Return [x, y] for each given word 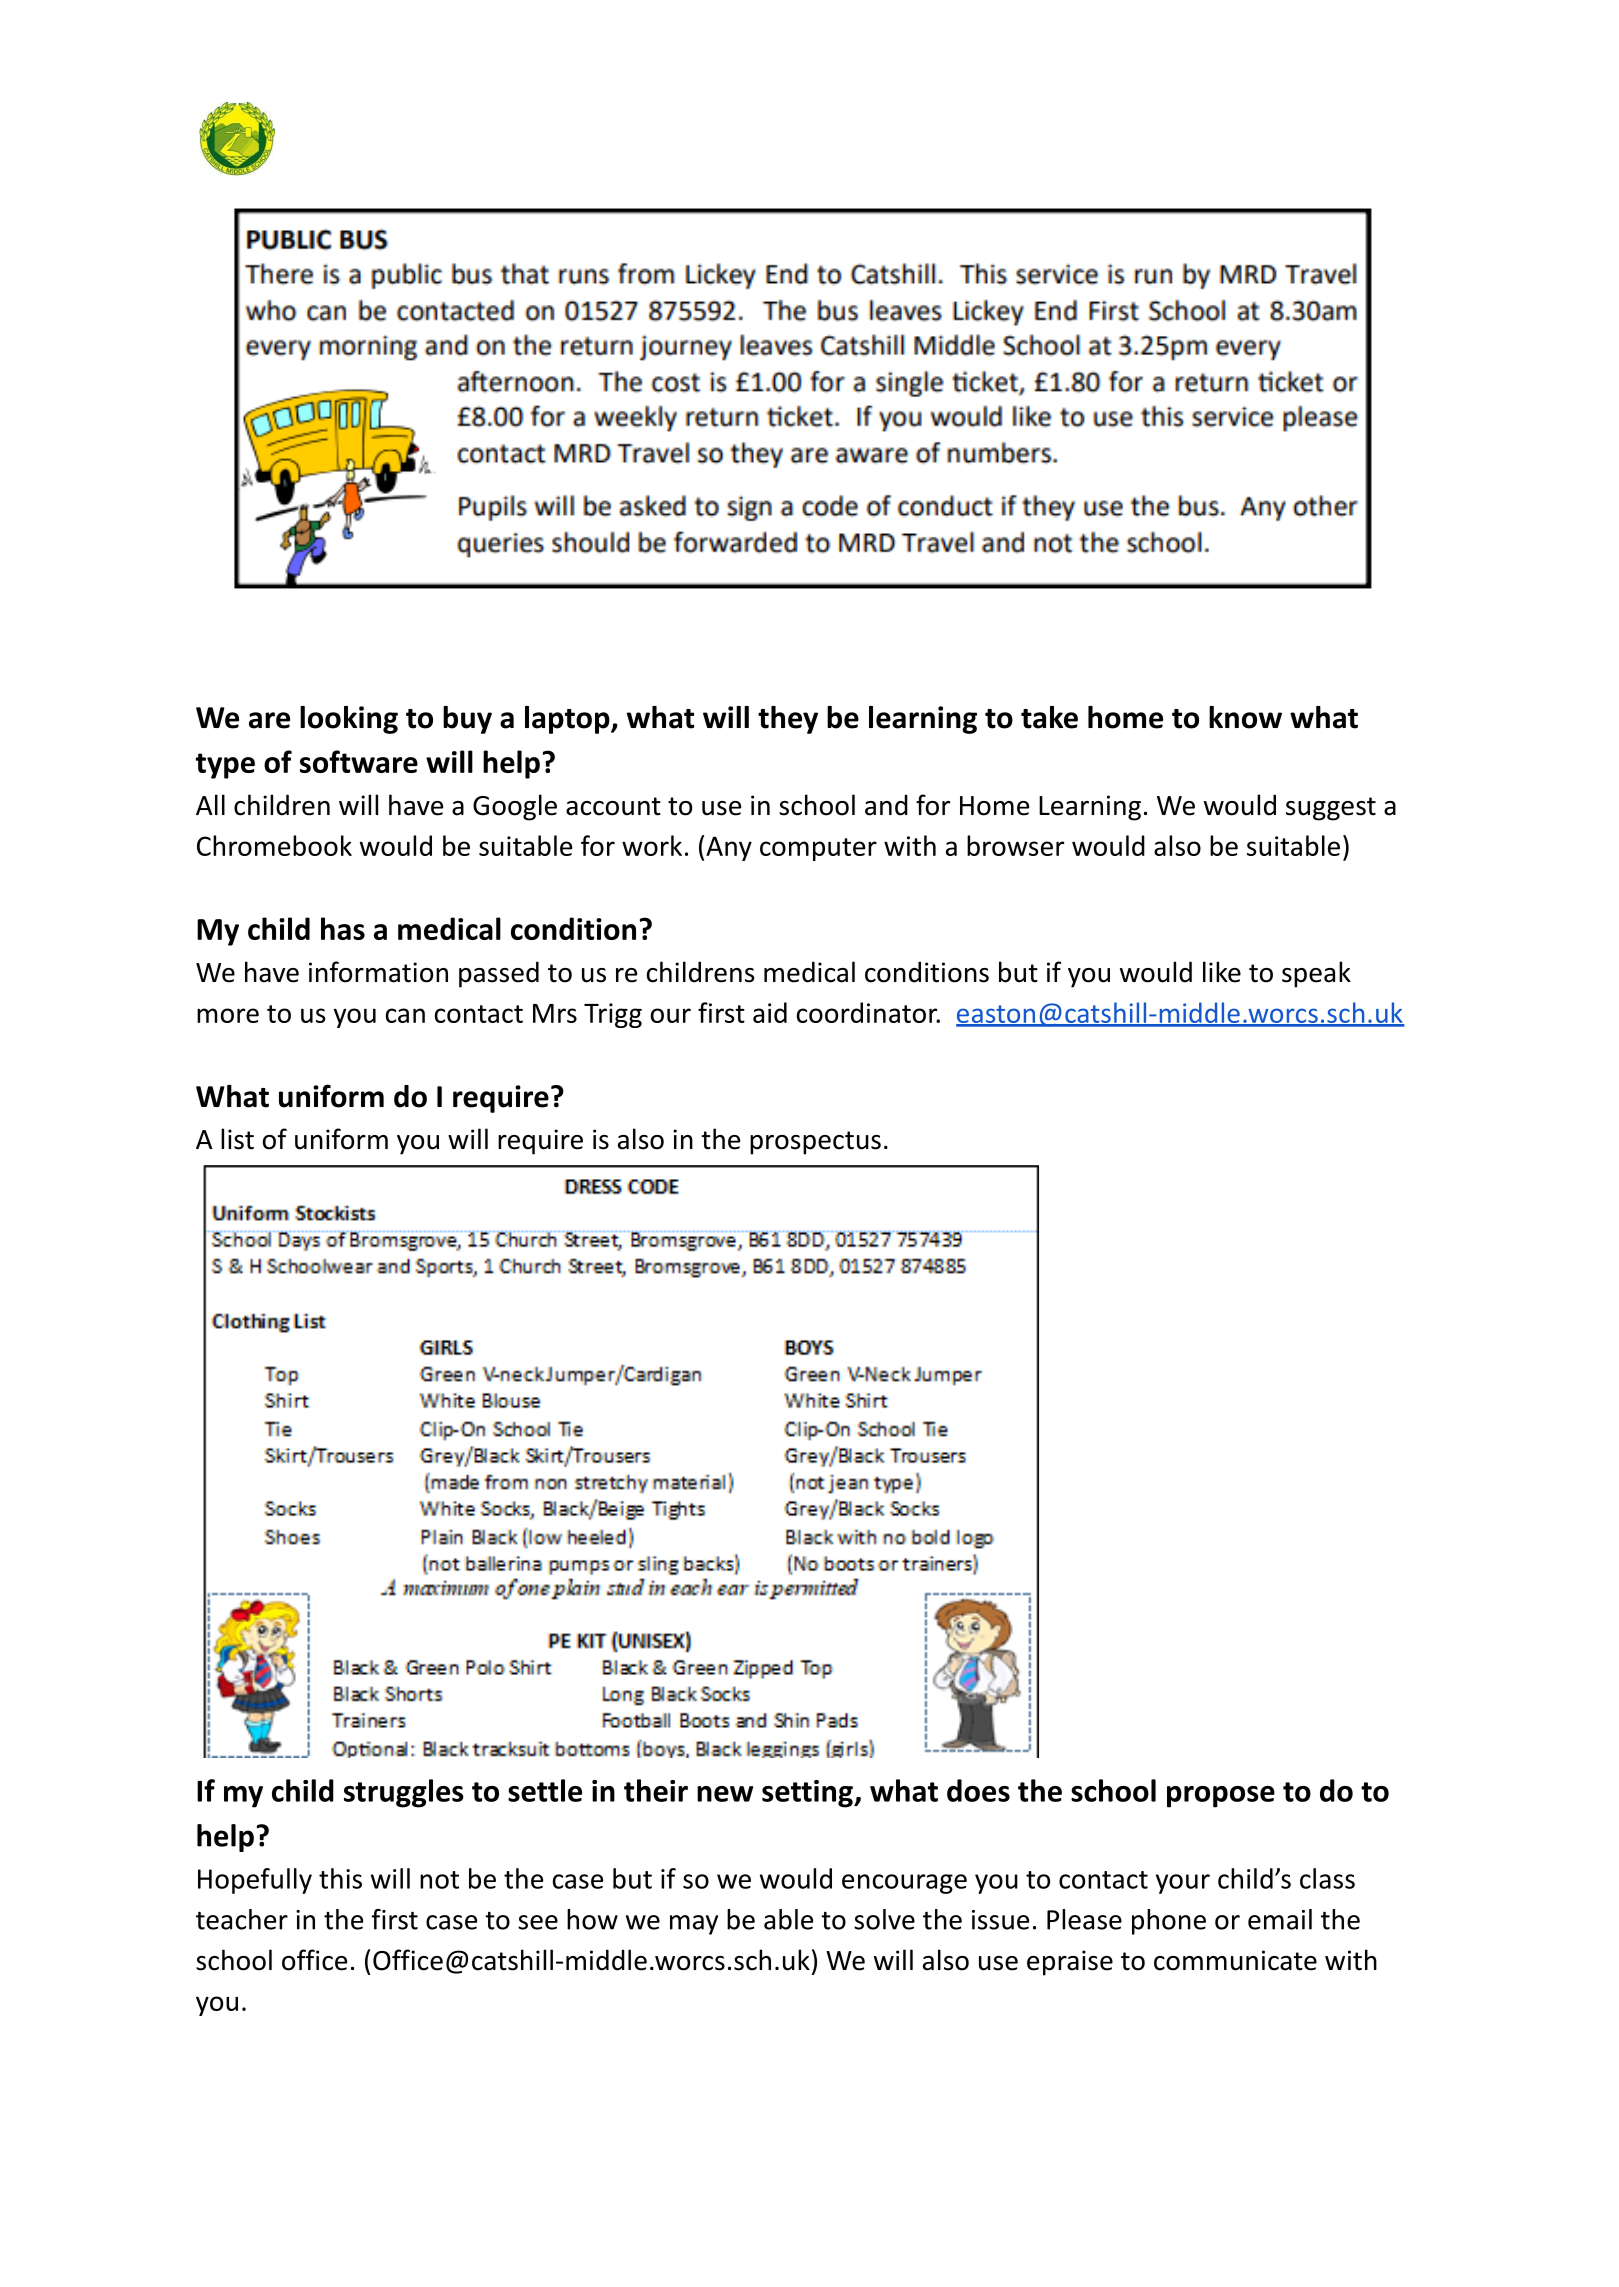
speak [1316, 974]
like [1222, 972]
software [359, 761]
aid [770, 1012]
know [1245, 717]
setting [808, 1794]
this [340, 1878]
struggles [404, 1793]
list [237, 1139]
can [405, 1015]
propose [1221, 1797]
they [788, 720]
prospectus [815, 1143]
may [694, 1925]
